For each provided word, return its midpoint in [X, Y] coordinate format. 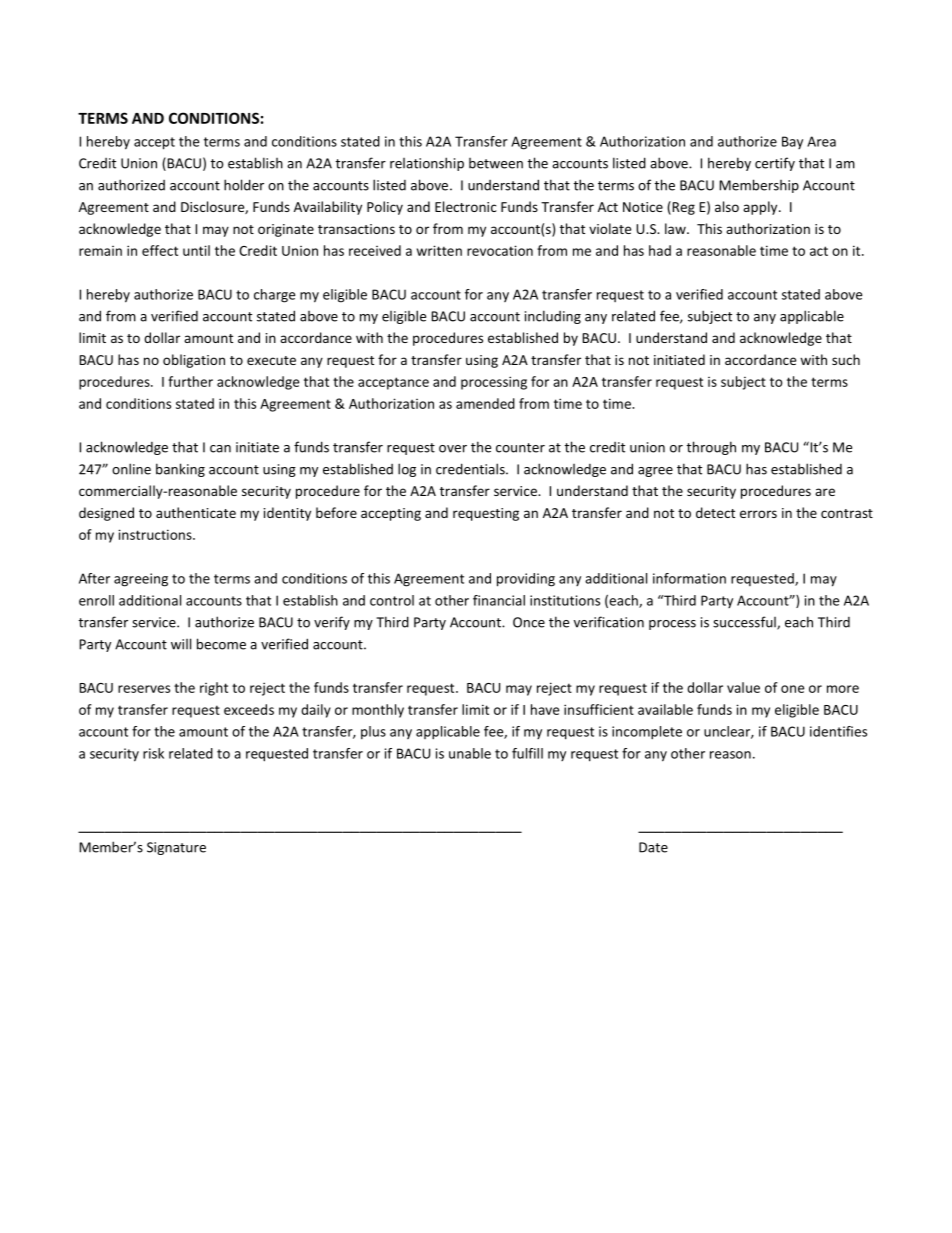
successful [745, 623]
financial [499, 600]
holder [244, 185]
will [181, 644]
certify [775, 164]
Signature [176, 848]
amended [485, 403]
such [846, 359]
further [190, 381]
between [496, 163]
